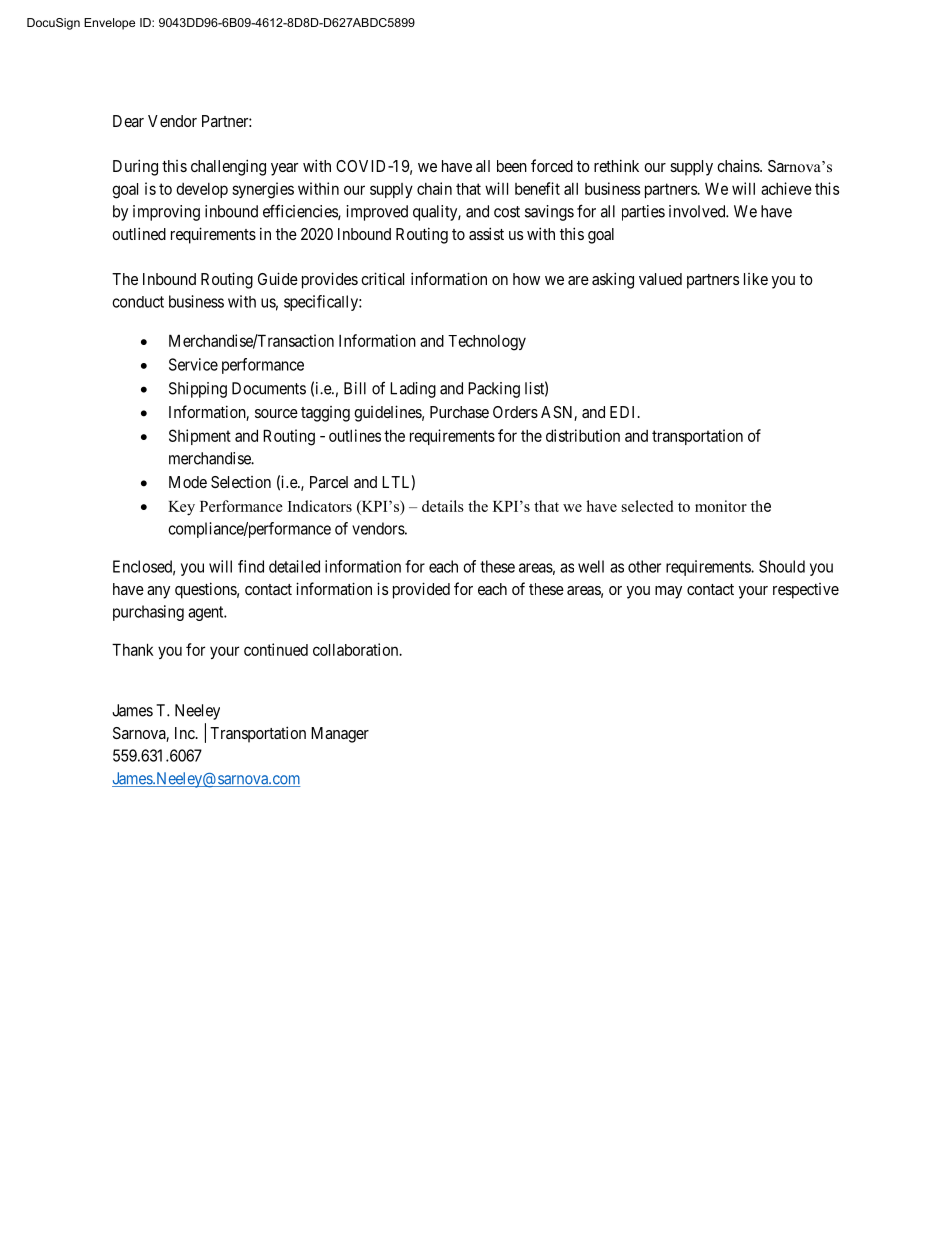 Image resolution: width=952 pixels, height=1233 pixels. Describe the element at coordinates (186, 733) in the document. I see `Inc` at that location.
